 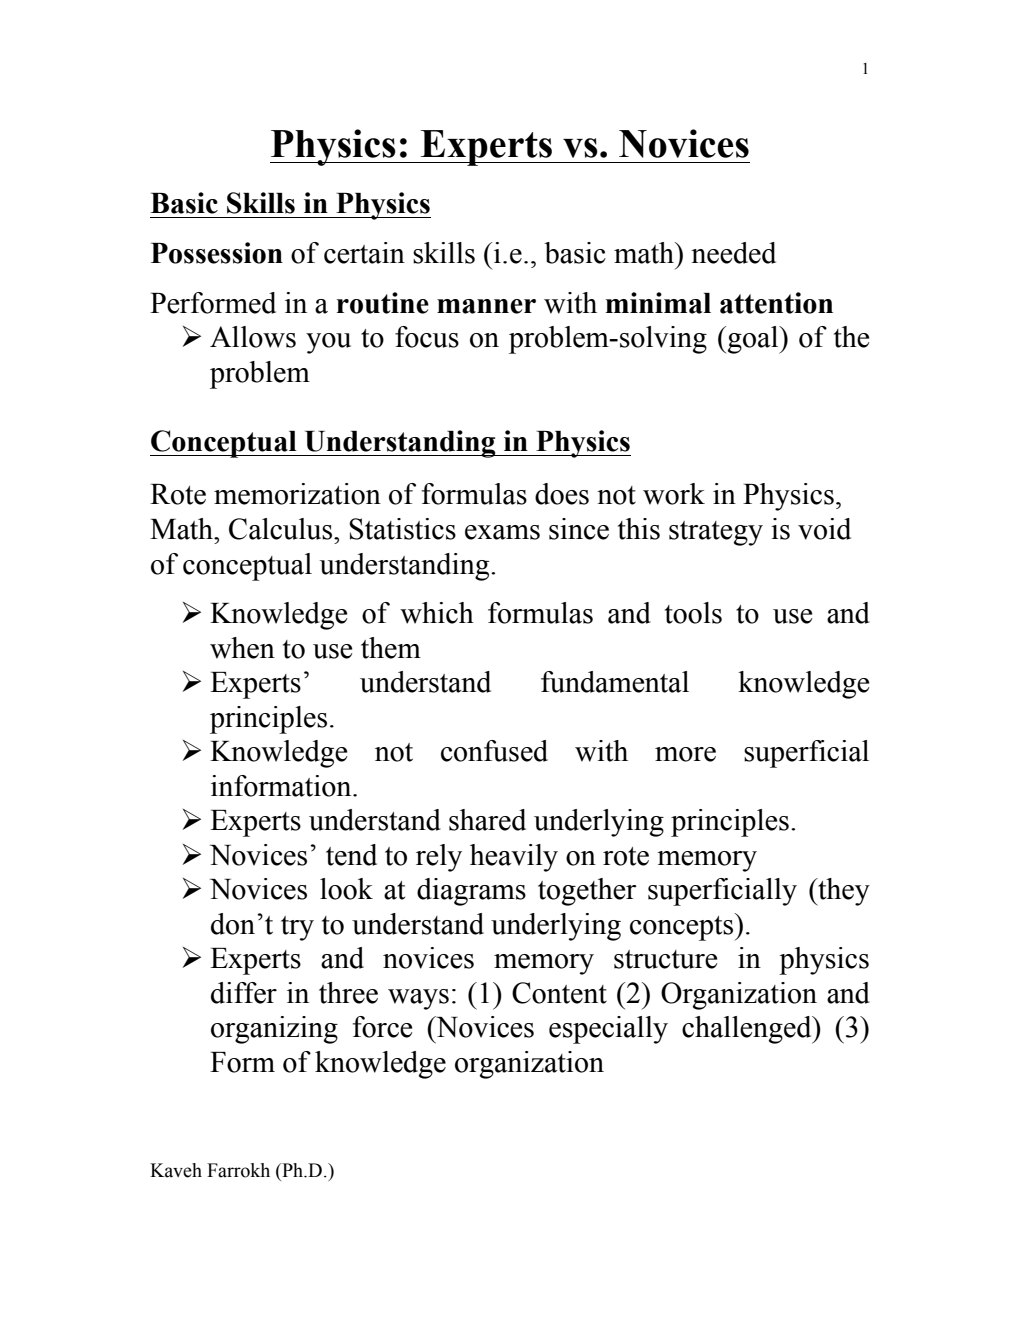 I want to click on Content, so click(x=559, y=993).
